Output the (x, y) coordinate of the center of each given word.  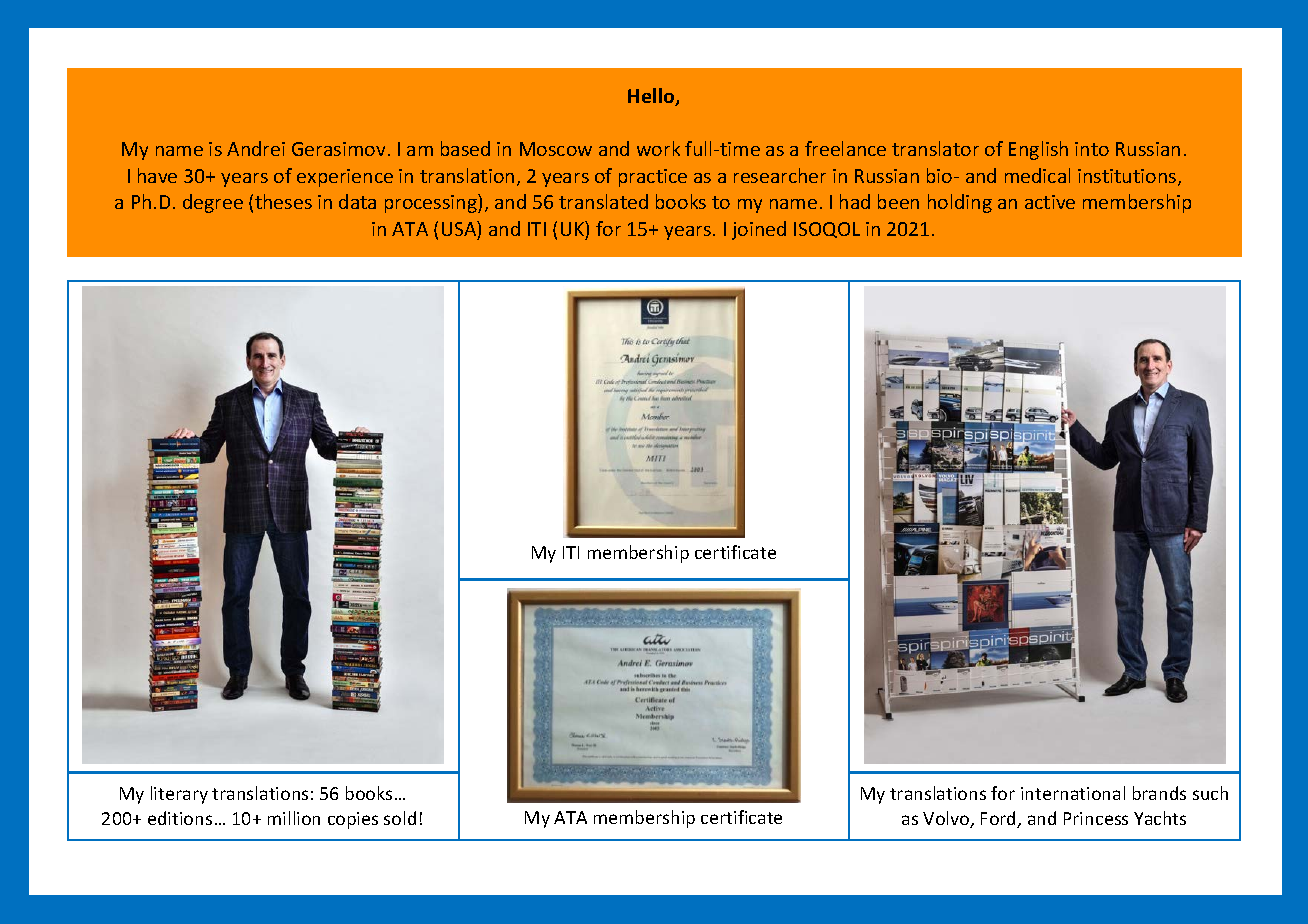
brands (1159, 793)
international (1073, 793)
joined (759, 230)
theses (283, 201)
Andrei (256, 148)
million (294, 818)
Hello (652, 97)
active (1050, 202)
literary (179, 795)
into (1092, 149)
